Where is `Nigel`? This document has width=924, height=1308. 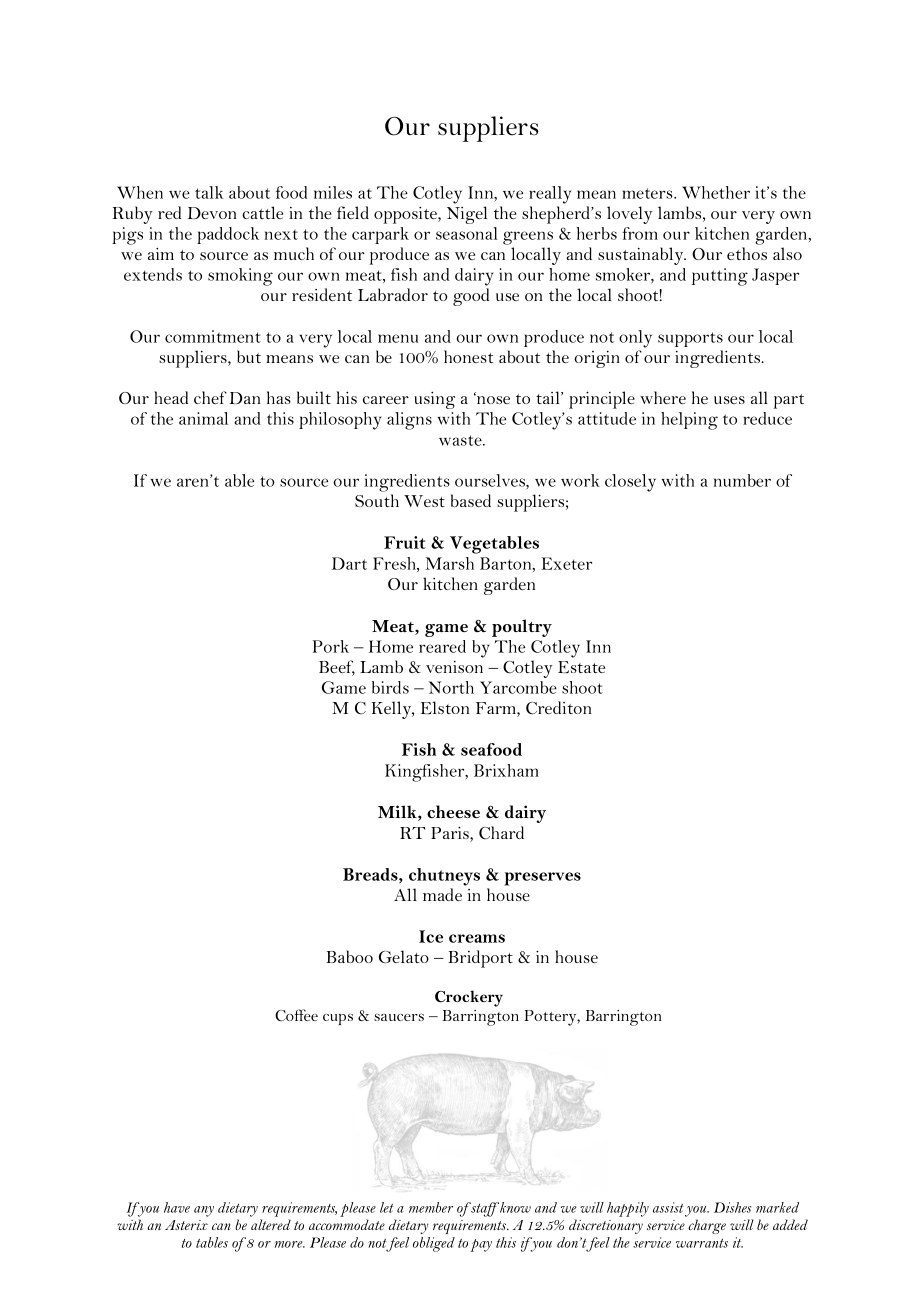 Nigel is located at coordinates (467, 215).
